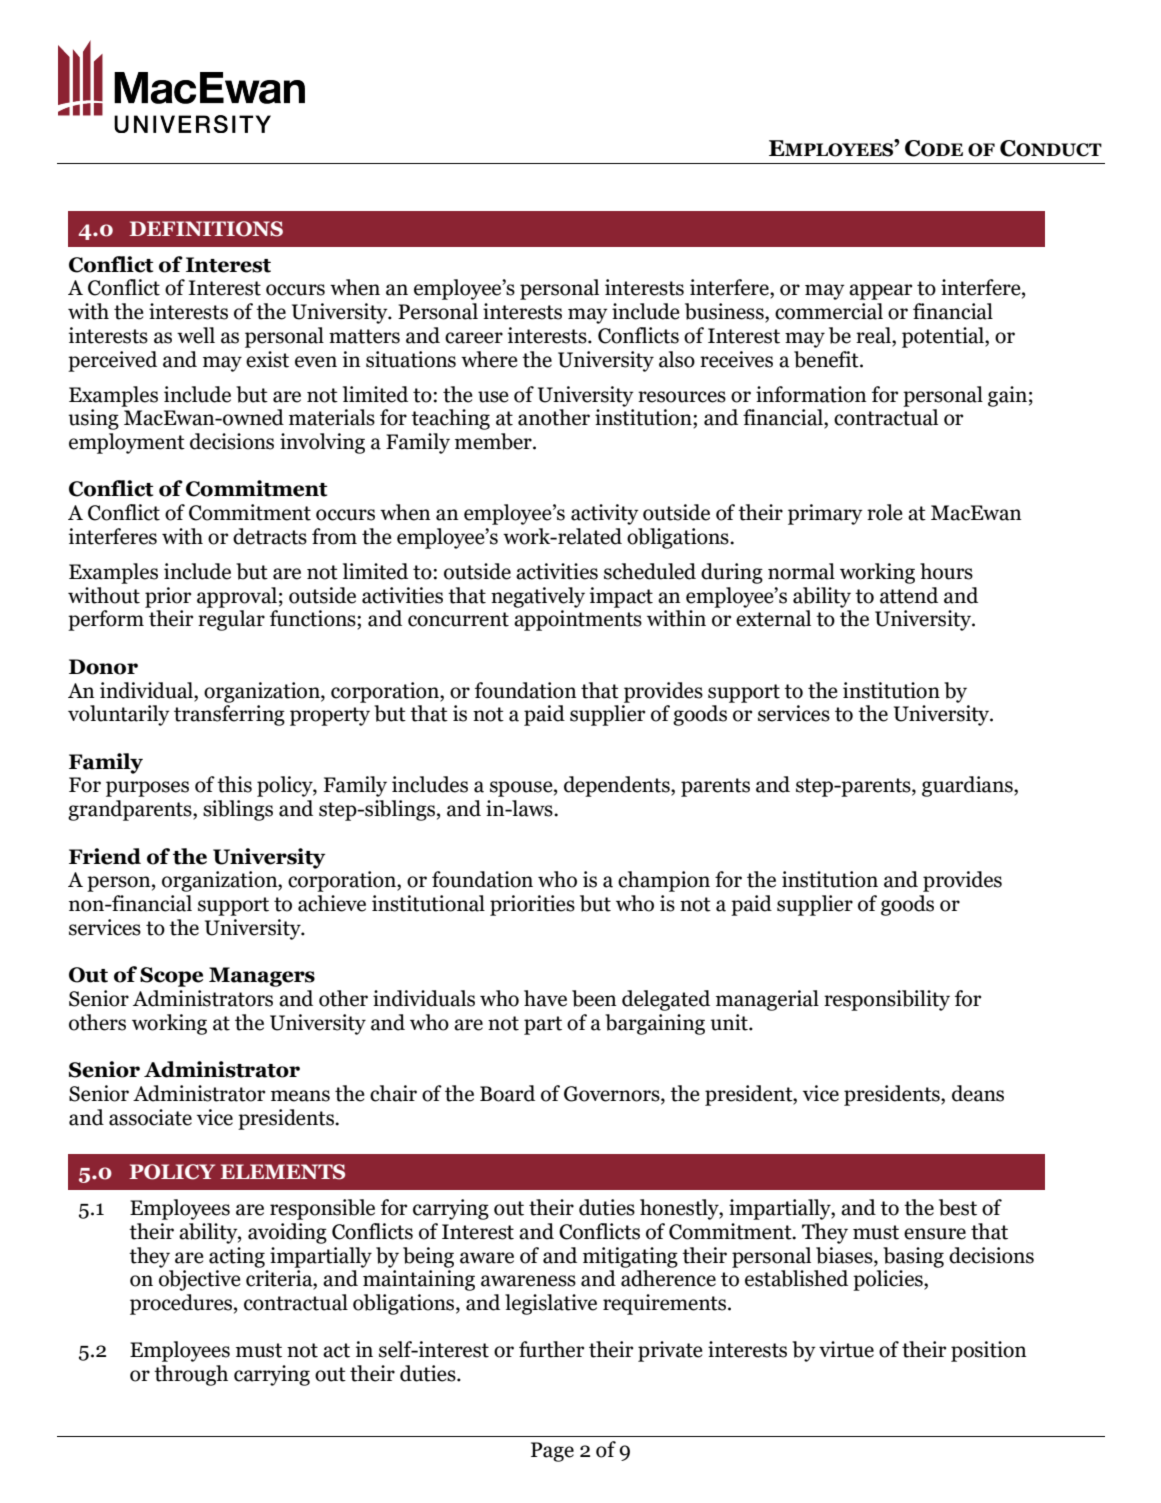 The height and width of the screenshot is (1503, 1161). I want to click on career, so click(474, 338).
